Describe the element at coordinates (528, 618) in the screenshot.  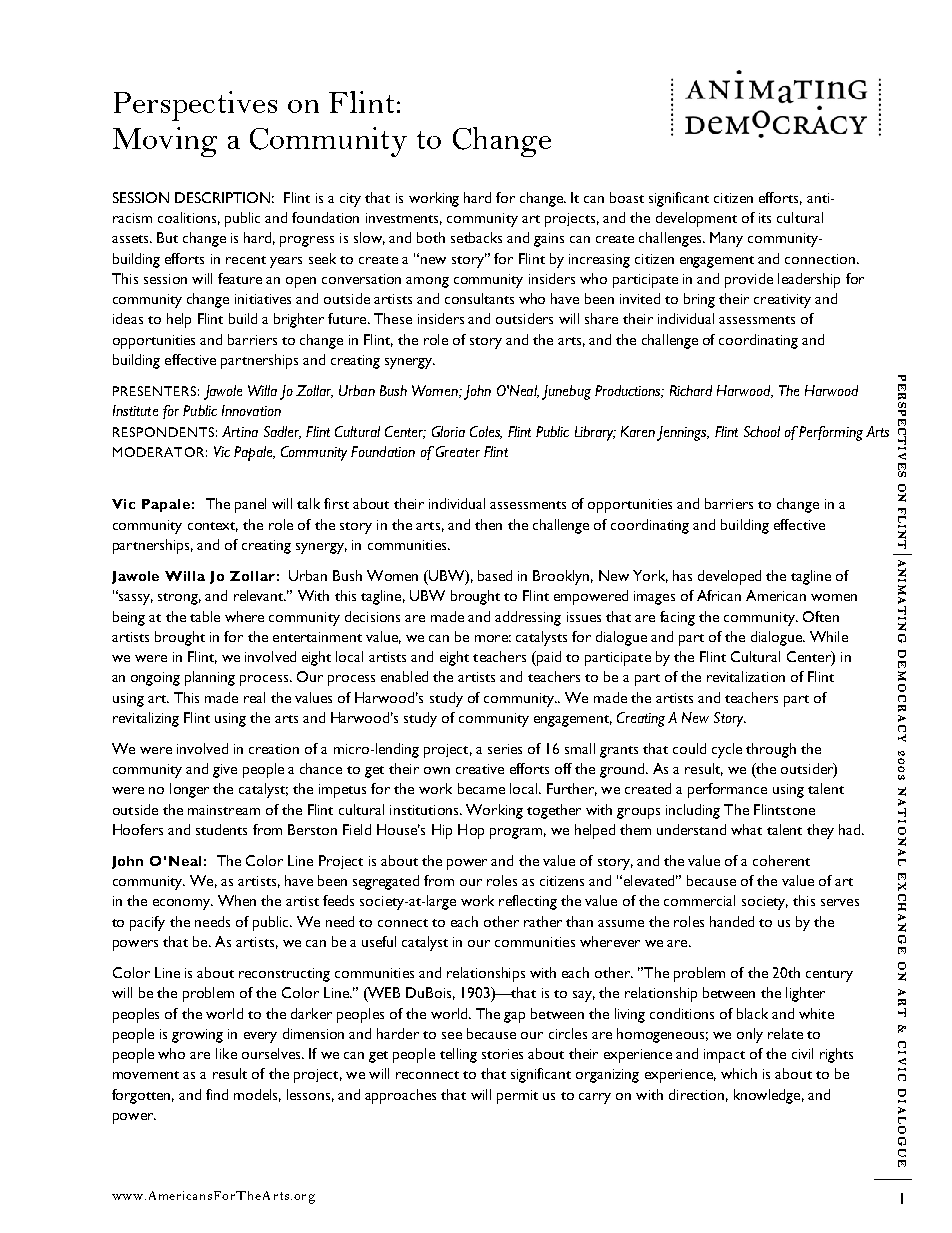
I see `addressing` at that location.
